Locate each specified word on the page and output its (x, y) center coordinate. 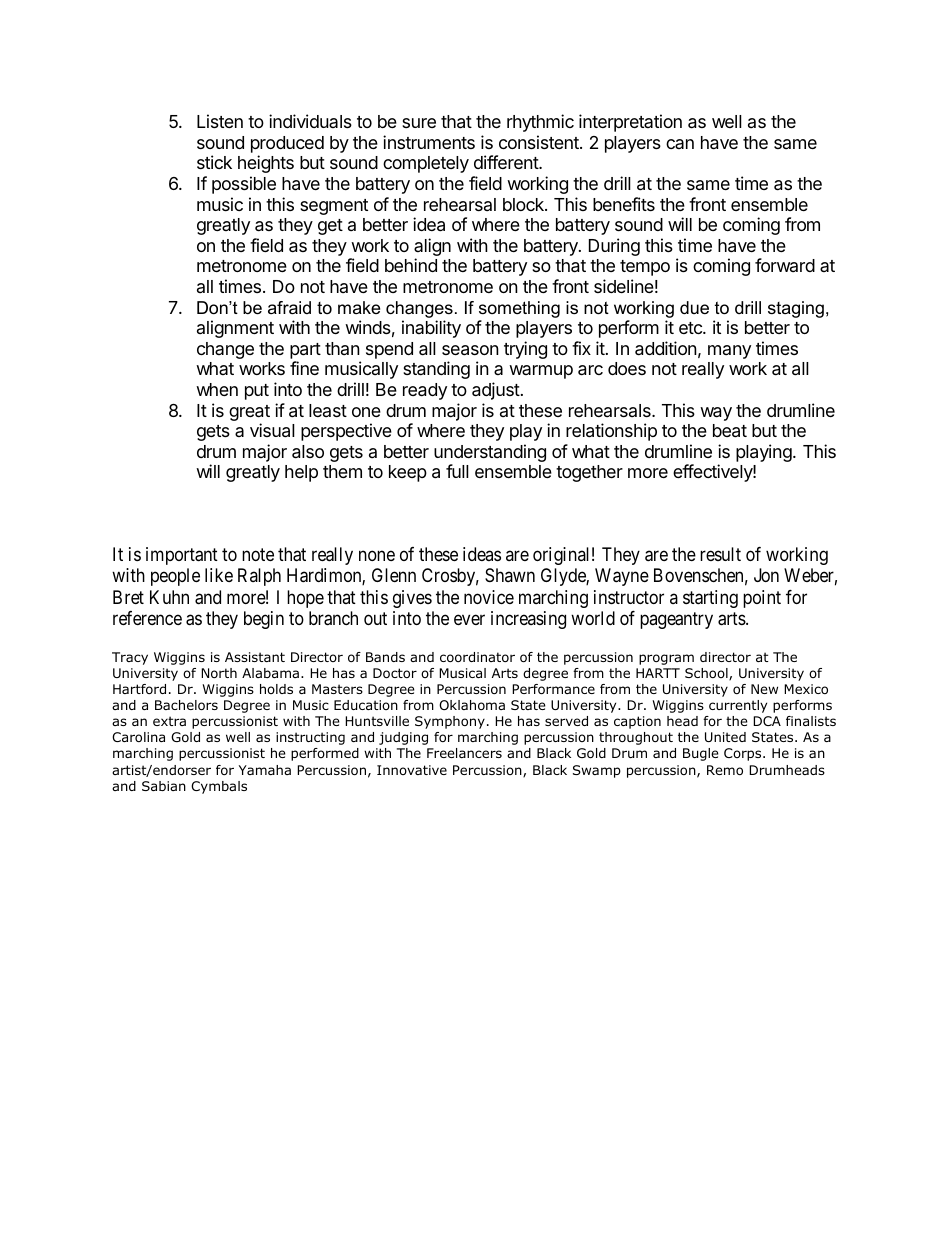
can (680, 144)
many (729, 352)
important (182, 556)
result (720, 554)
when (217, 389)
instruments (429, 142)
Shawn (510, 575)
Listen (220, 121)
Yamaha (265, 770)
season (470, 350)
